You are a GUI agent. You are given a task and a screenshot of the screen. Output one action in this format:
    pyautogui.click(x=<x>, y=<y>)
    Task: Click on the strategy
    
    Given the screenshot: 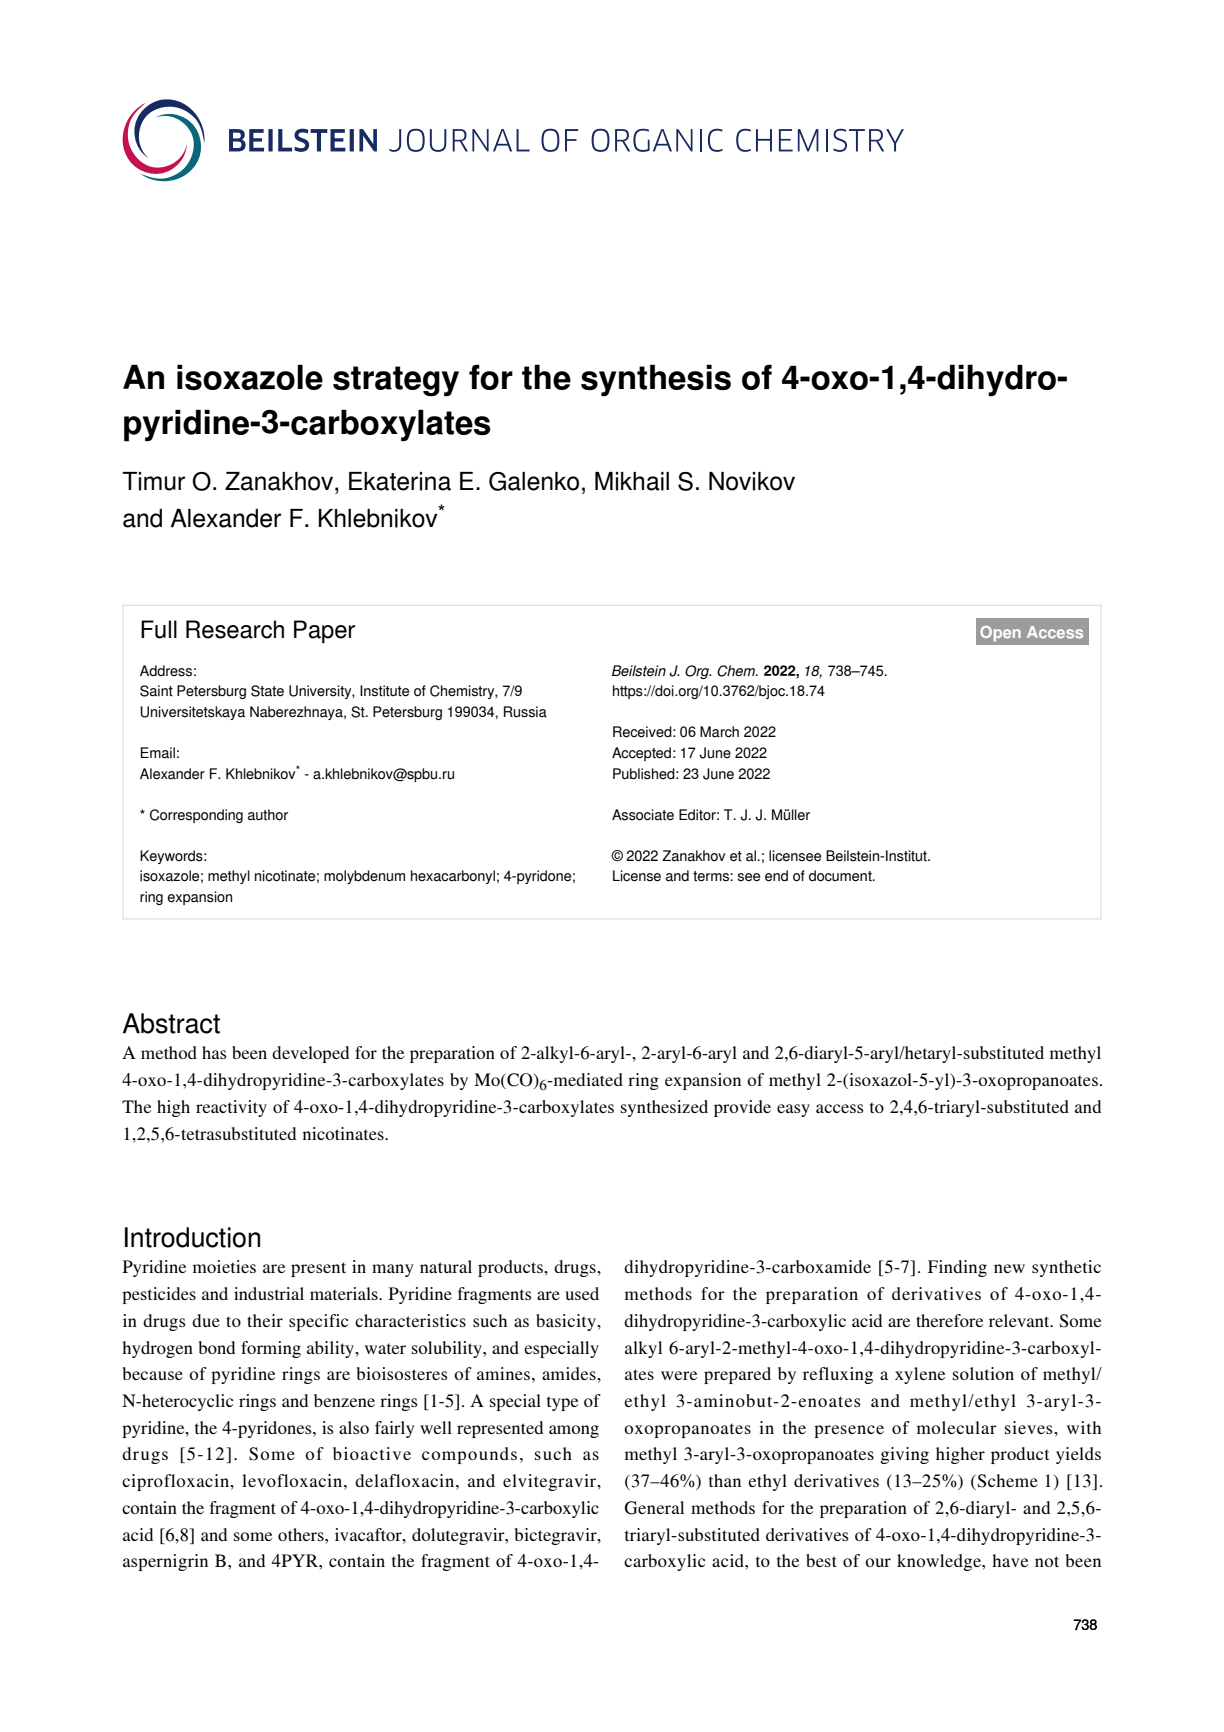 What is the action you would take?
    pyautogui.click(x=396, y=381)
